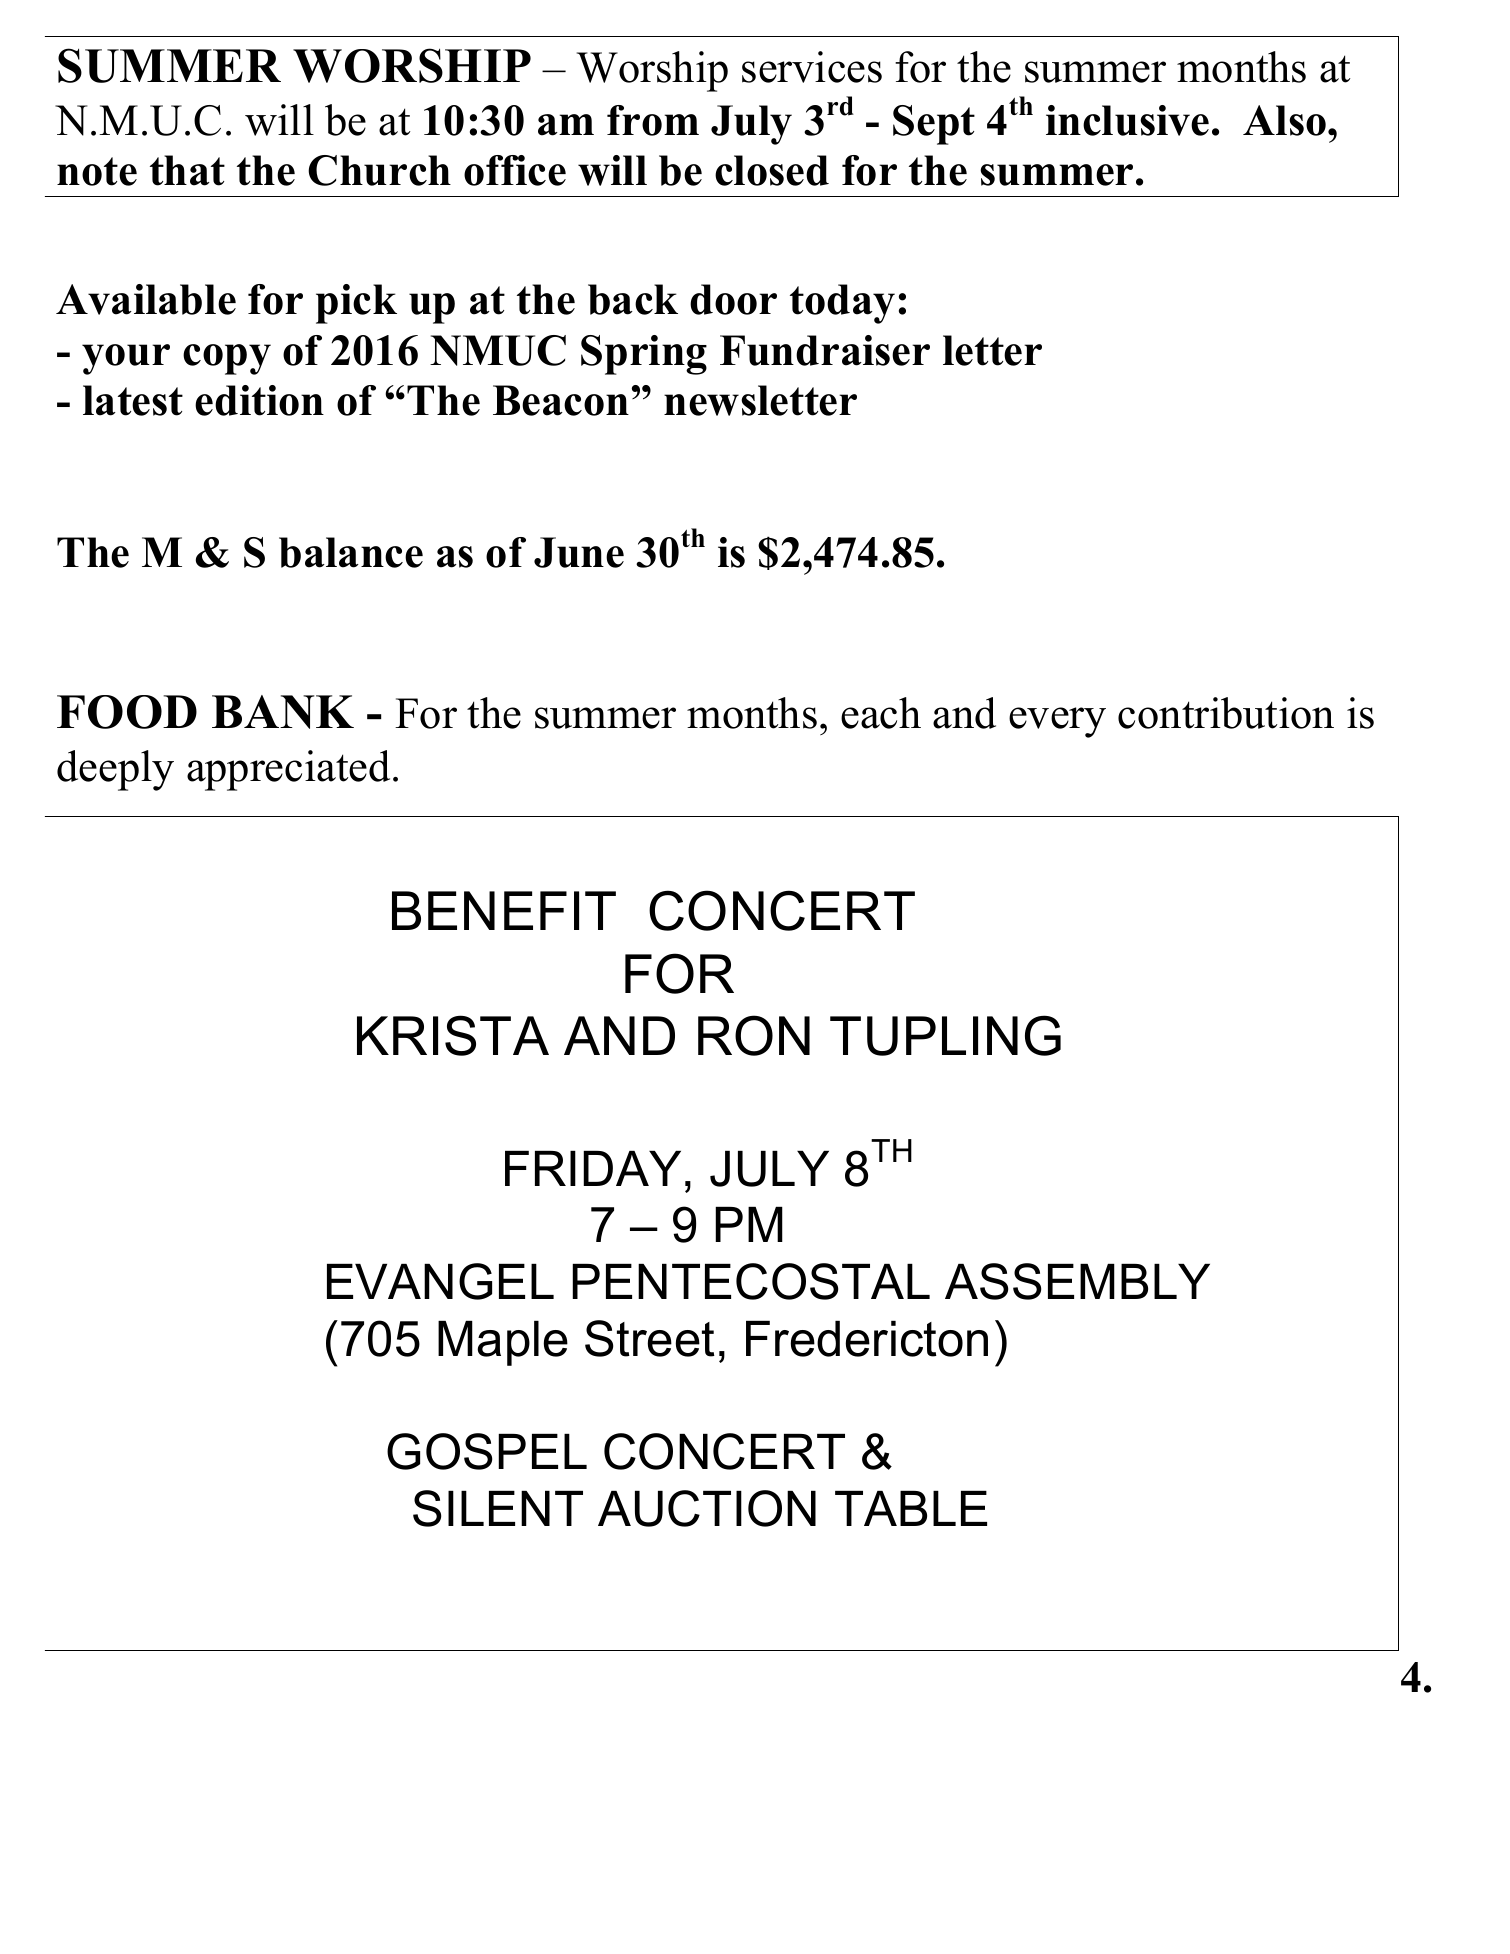  I want to click on RON, so click(754, 1035).
